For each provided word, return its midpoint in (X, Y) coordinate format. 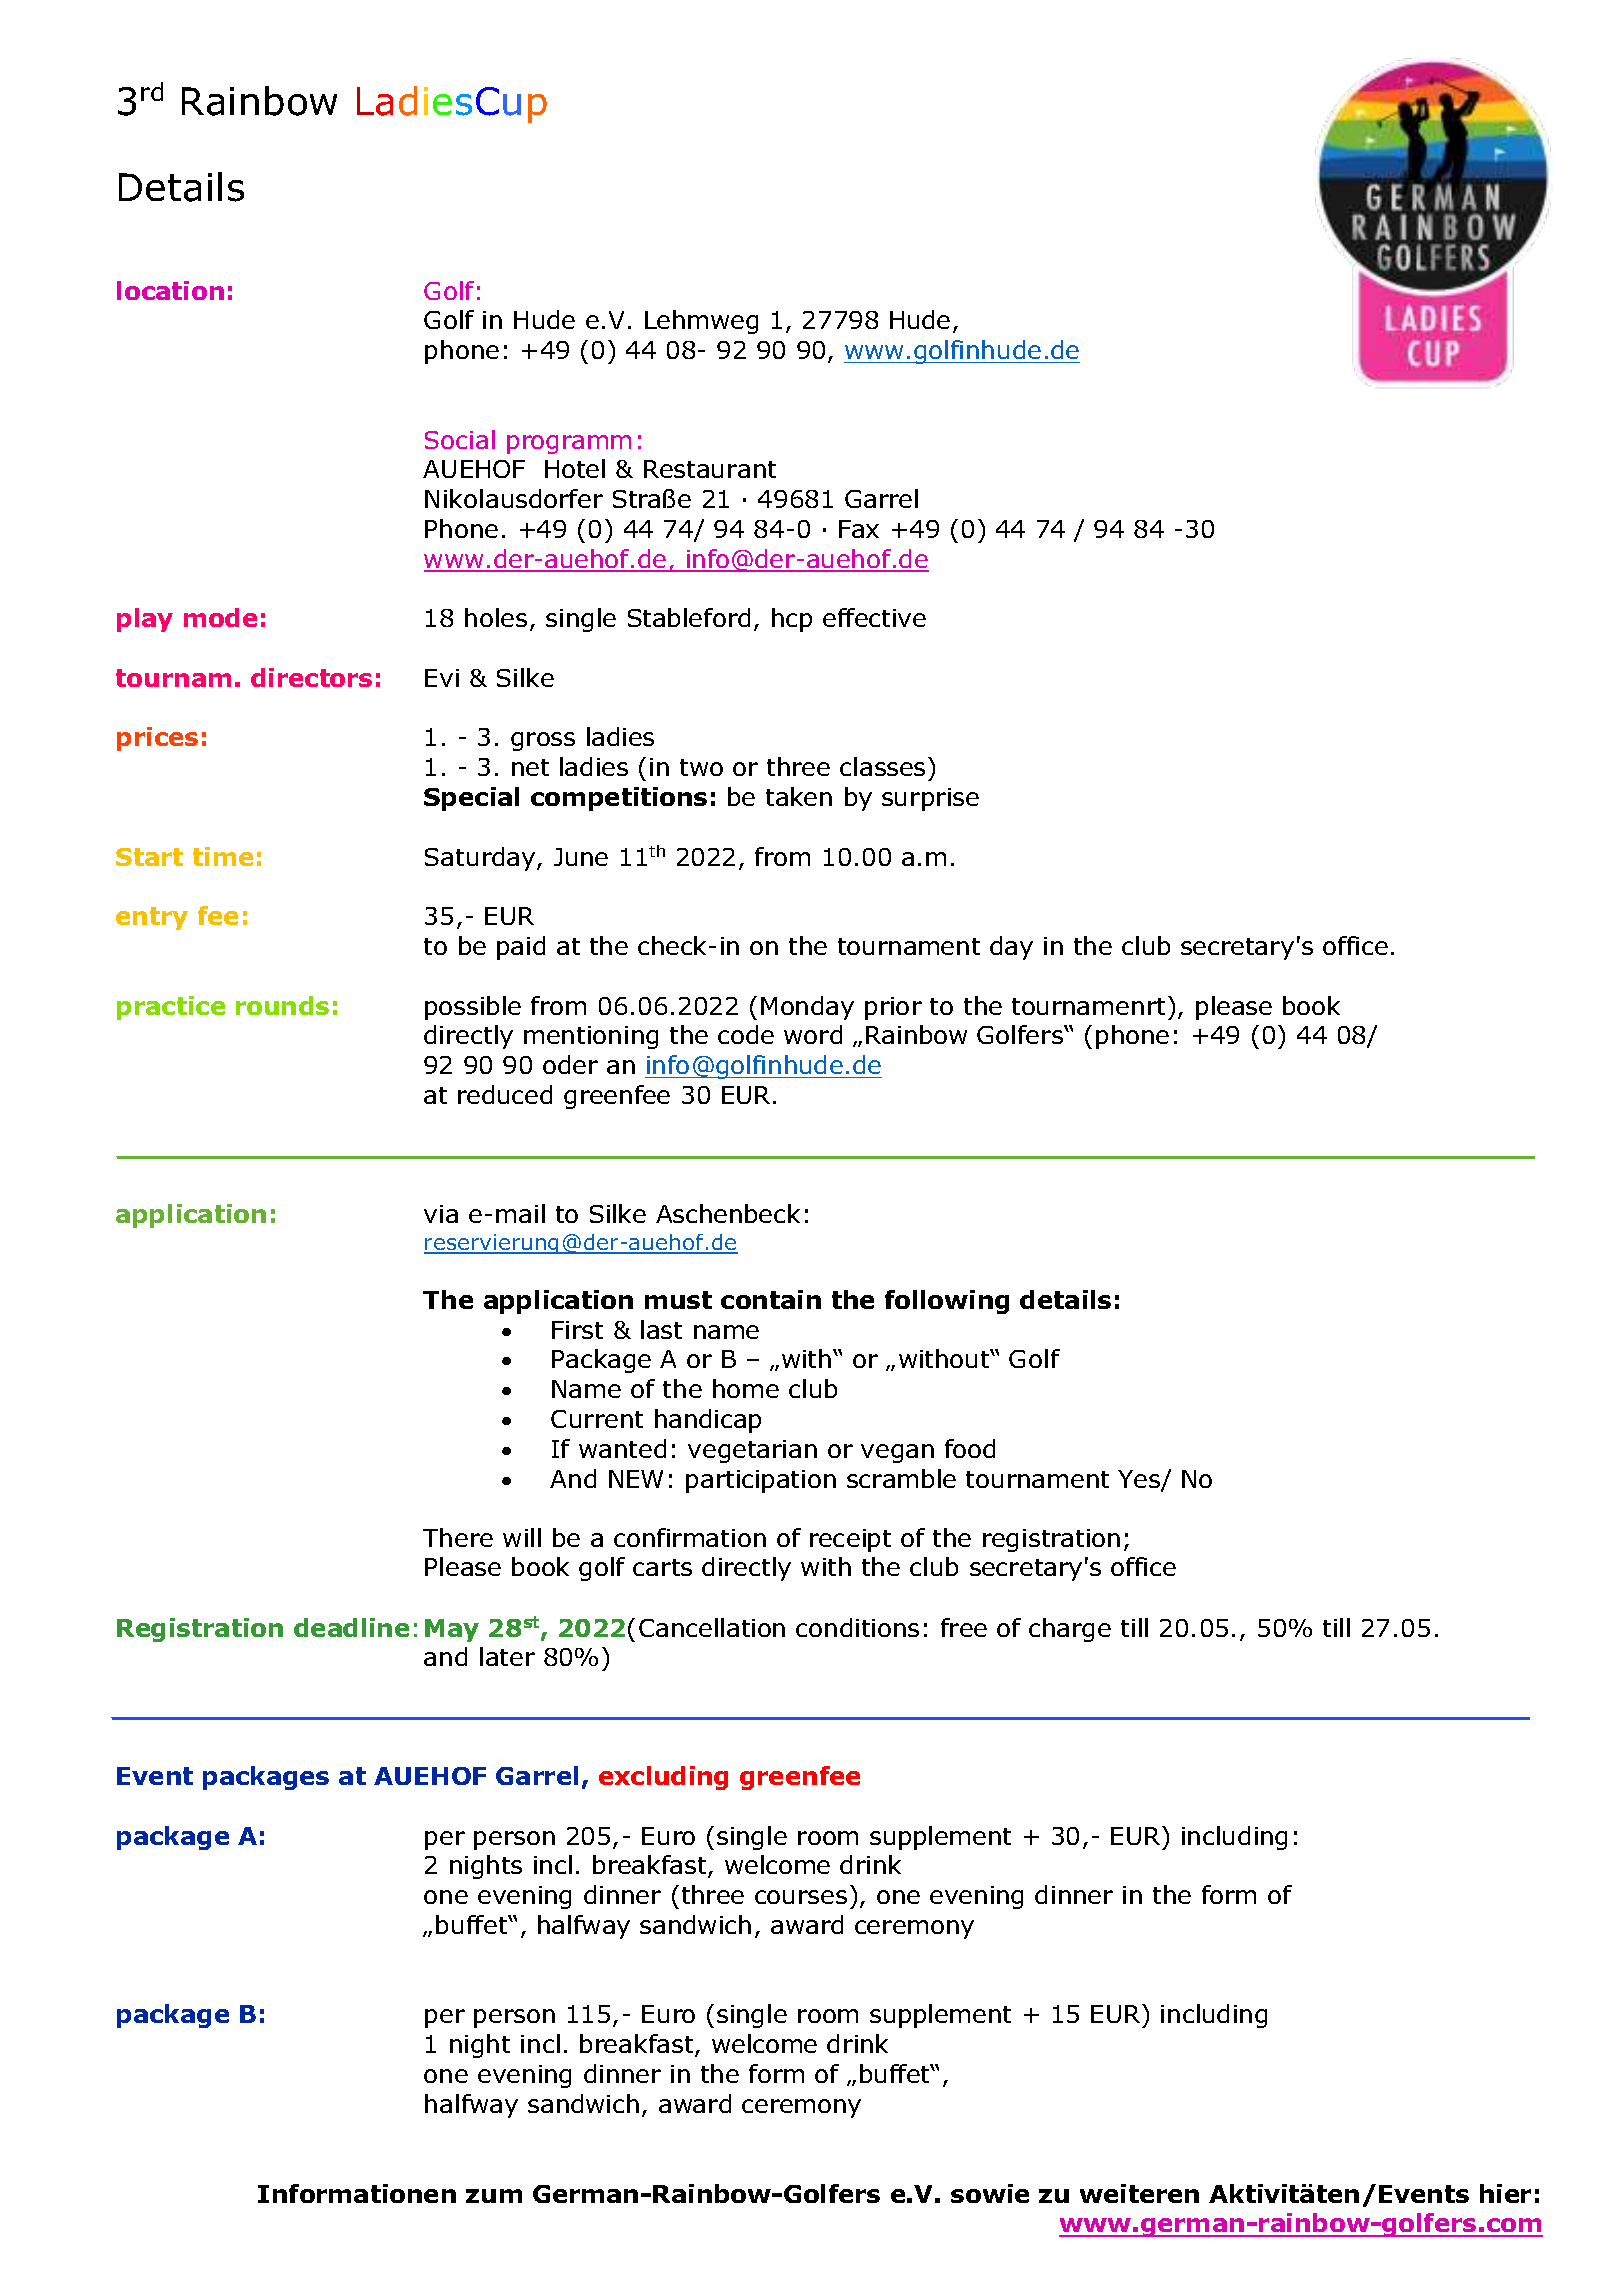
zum (494, 2196)
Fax (859, 529)
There (458, 1537)
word (813, 1034)
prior (893, 1008)
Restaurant (710, 469)
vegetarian (752, 1451)
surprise (930, 799)
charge (1070, 1630)
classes (882, 766)
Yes (1140, 1480)
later (507, 1656)
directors (311, 677)
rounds (282, 1005)
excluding (663, 1778)
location (170, 290)
